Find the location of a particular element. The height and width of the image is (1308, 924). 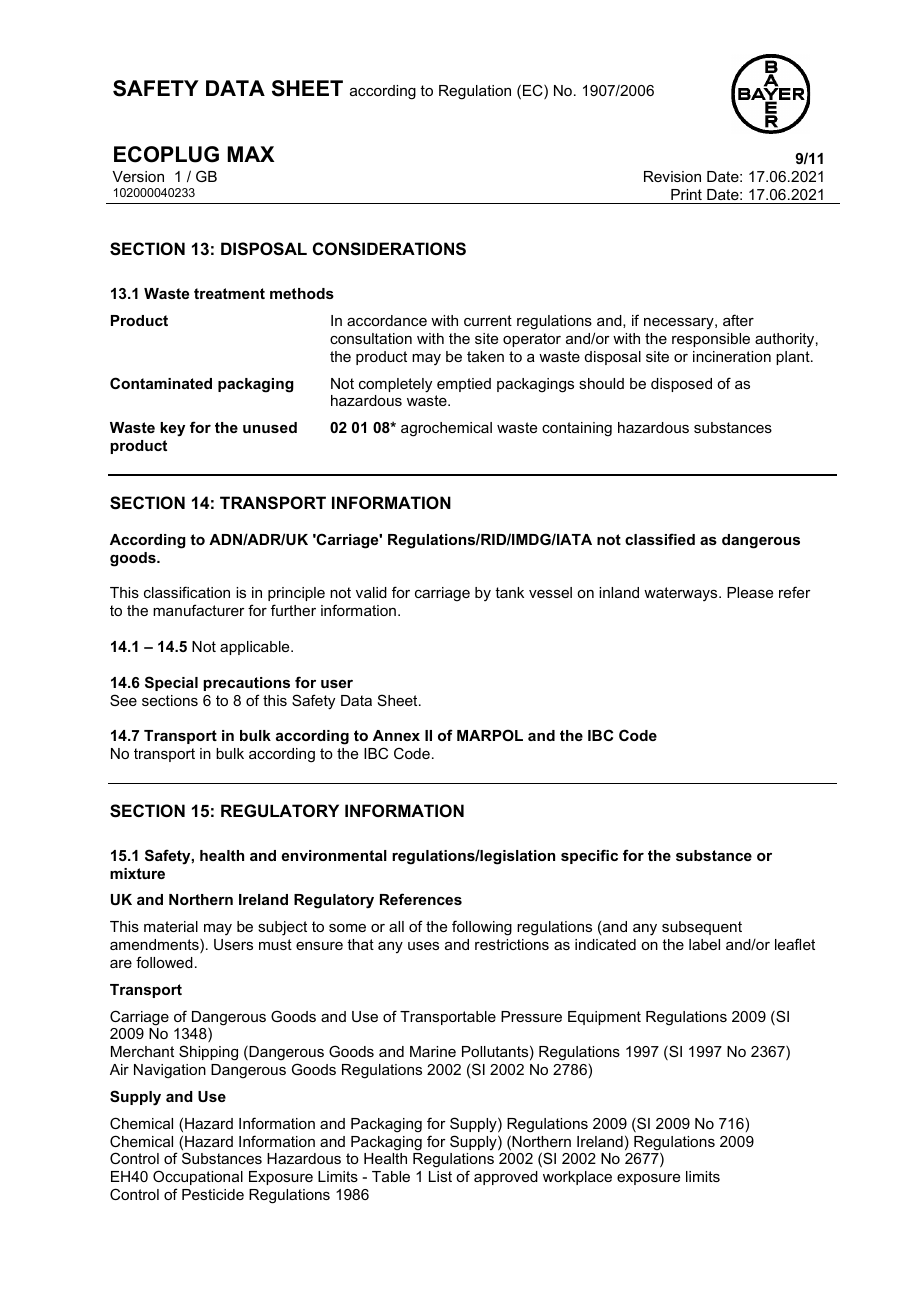

Annex is located at coordinates (396, 735).
